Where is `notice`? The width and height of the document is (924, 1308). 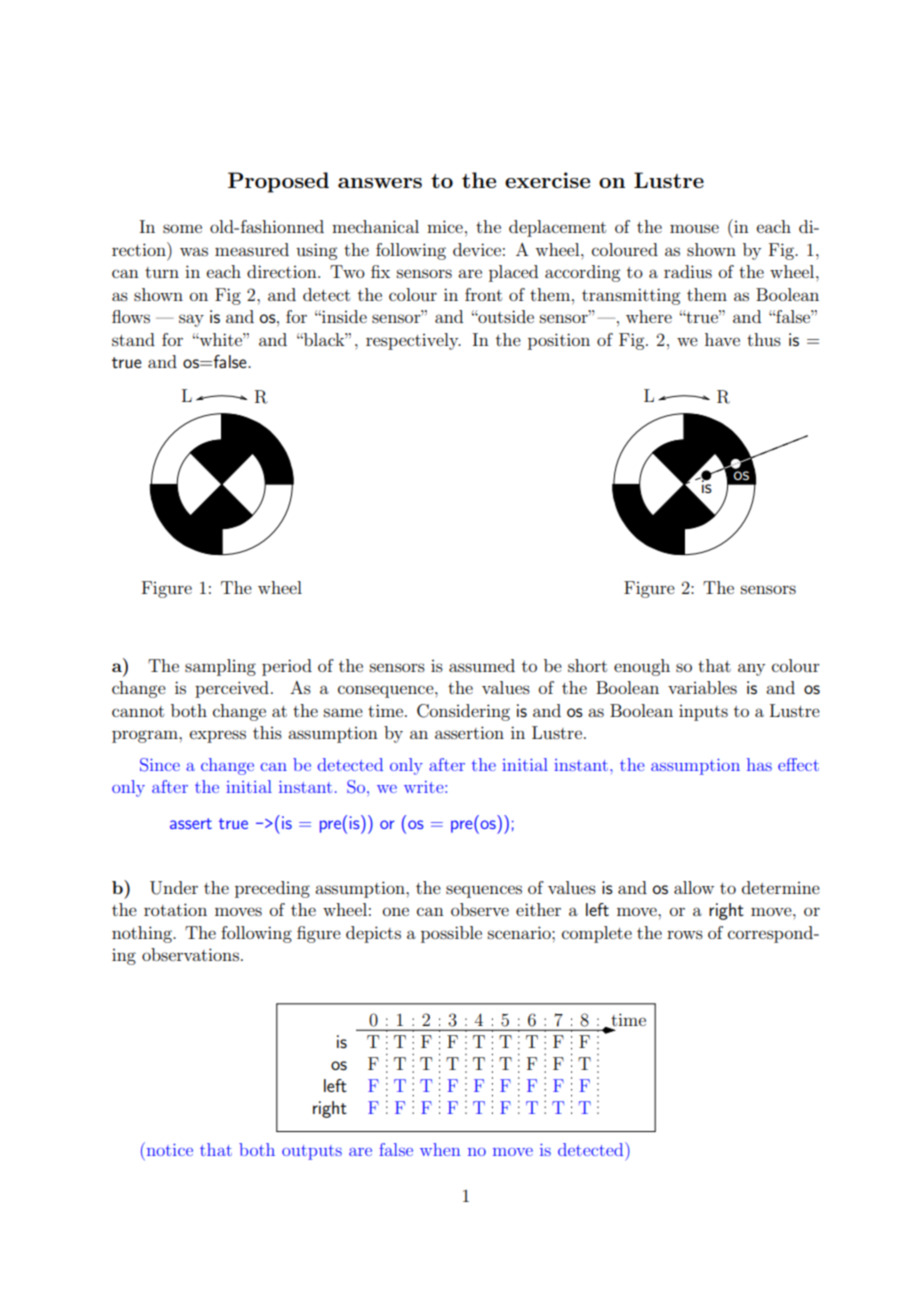 notice is located at coordinates (168, 1149).
